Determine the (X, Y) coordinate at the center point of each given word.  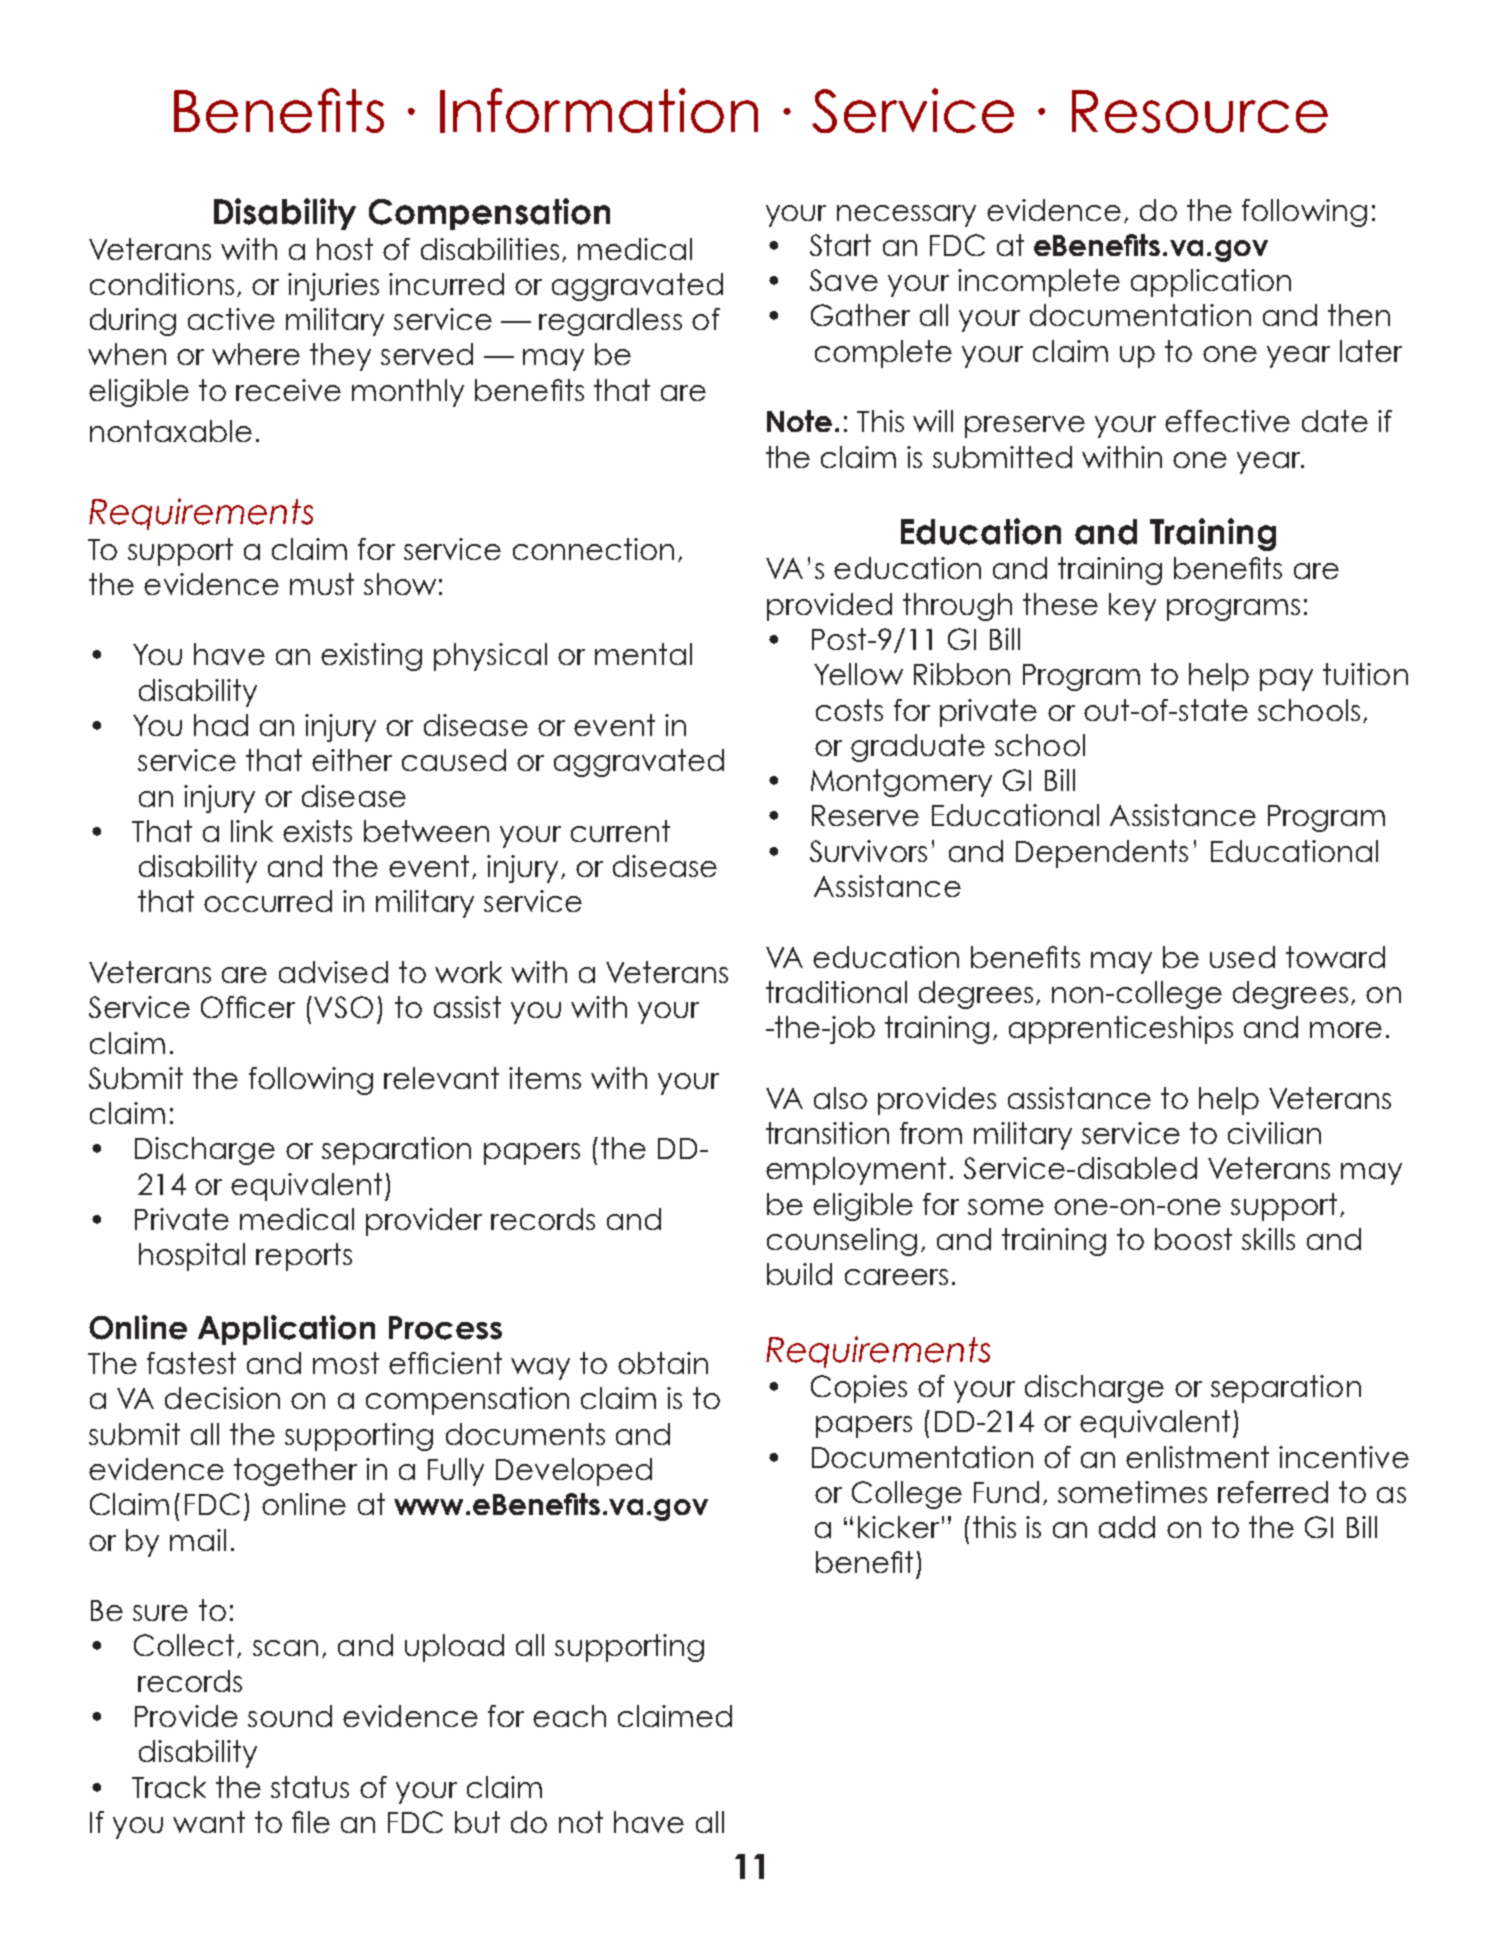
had (221, 725)
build (799, 1274)
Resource (1200, 111)
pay (1286, 680)
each (569, 1716)
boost (1193, 1239)
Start (840, 245)
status (310, 1787)
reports (304, 1257)
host (345, 249)
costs (849, 710)
